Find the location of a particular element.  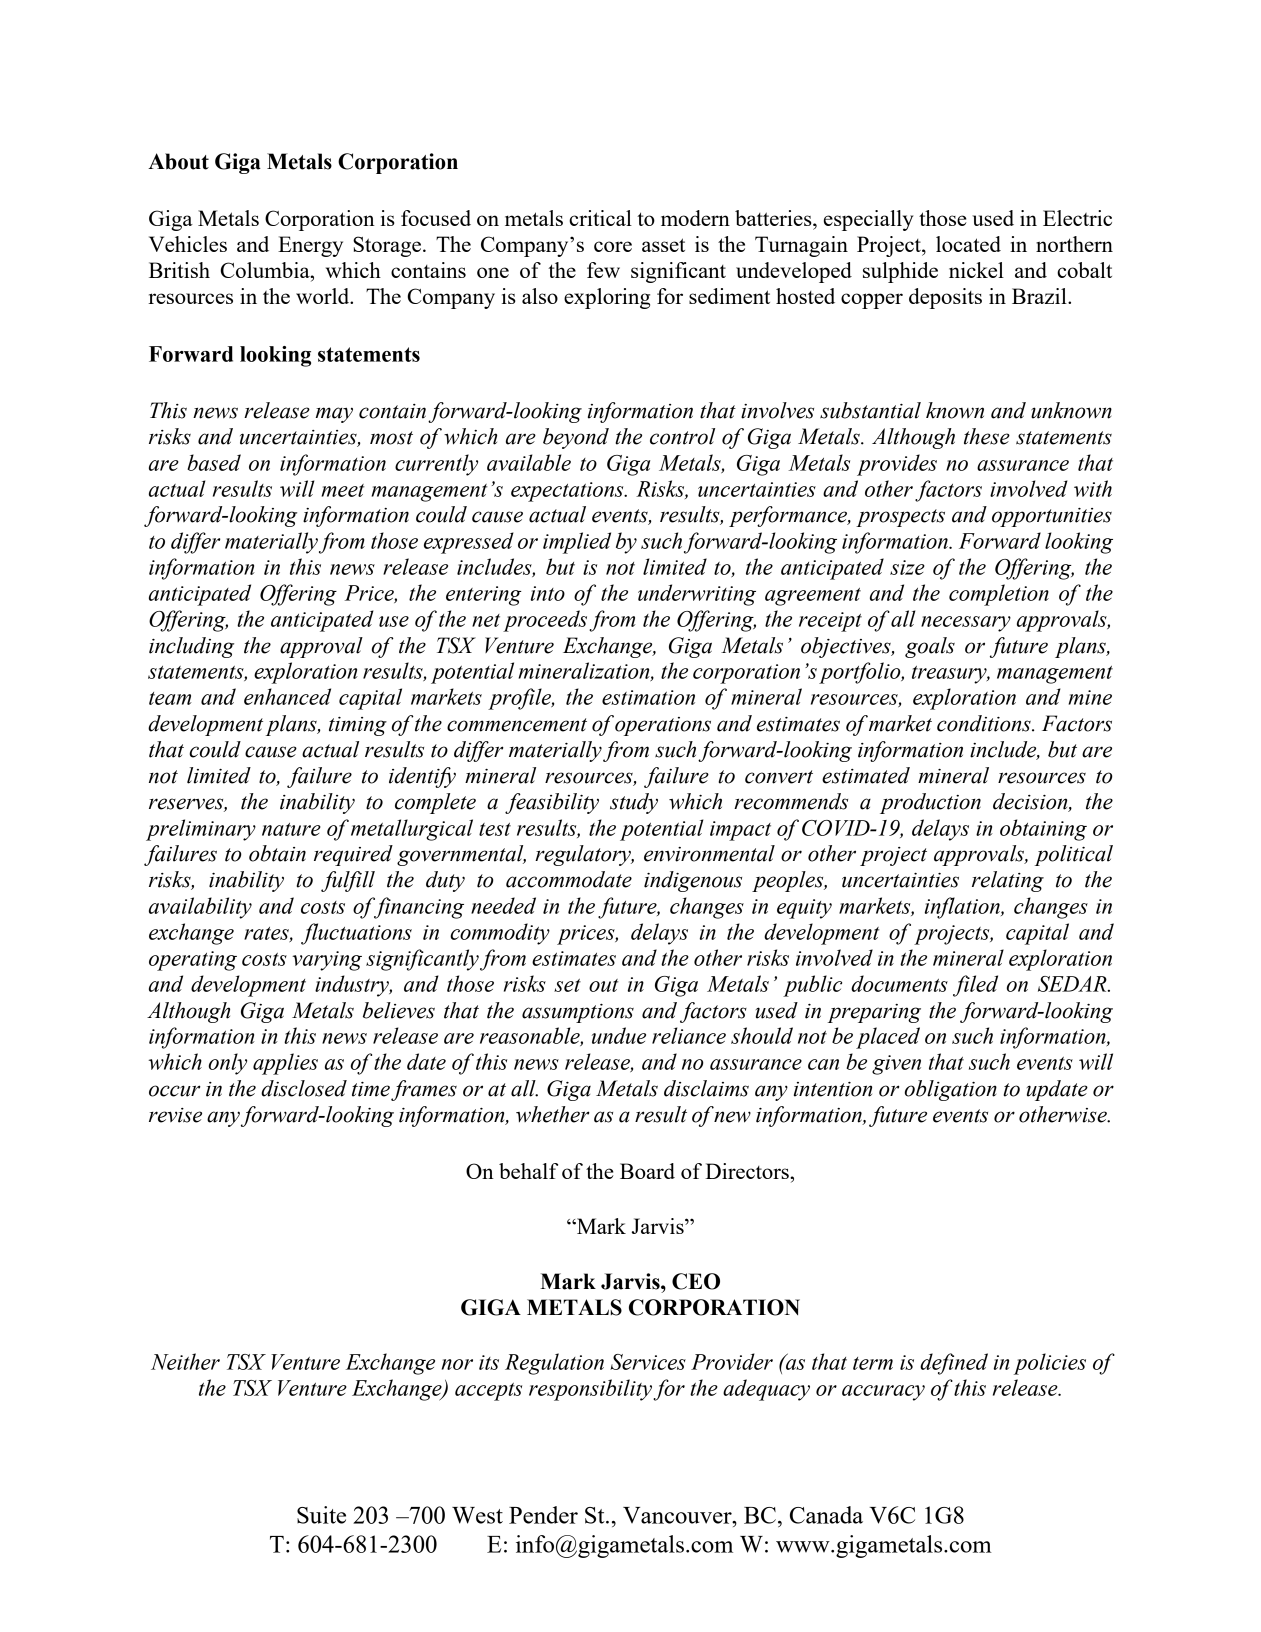

Suite is located at coordinates (321, 1515).
